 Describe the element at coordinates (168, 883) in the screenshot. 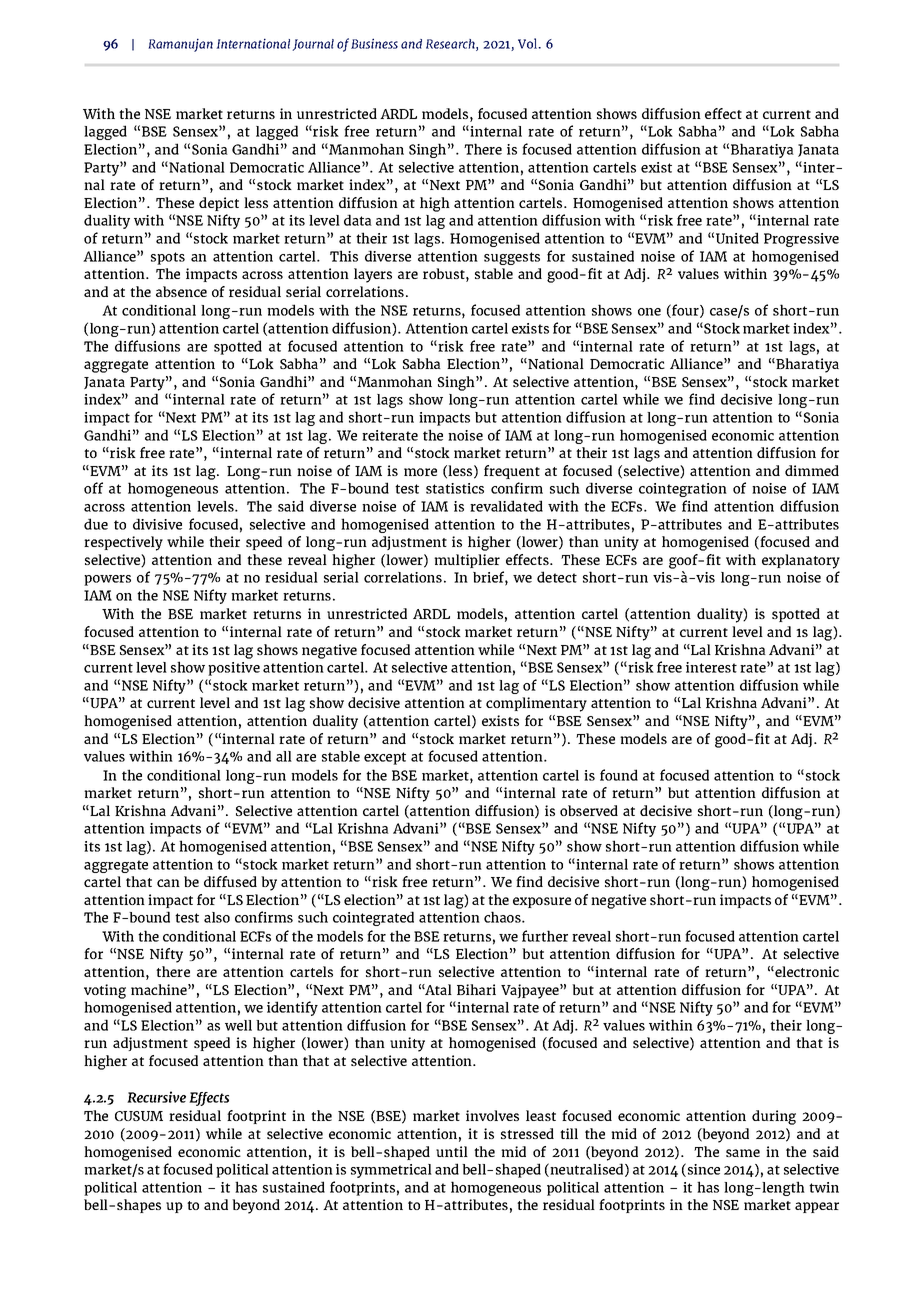

I see `can` at that location.
